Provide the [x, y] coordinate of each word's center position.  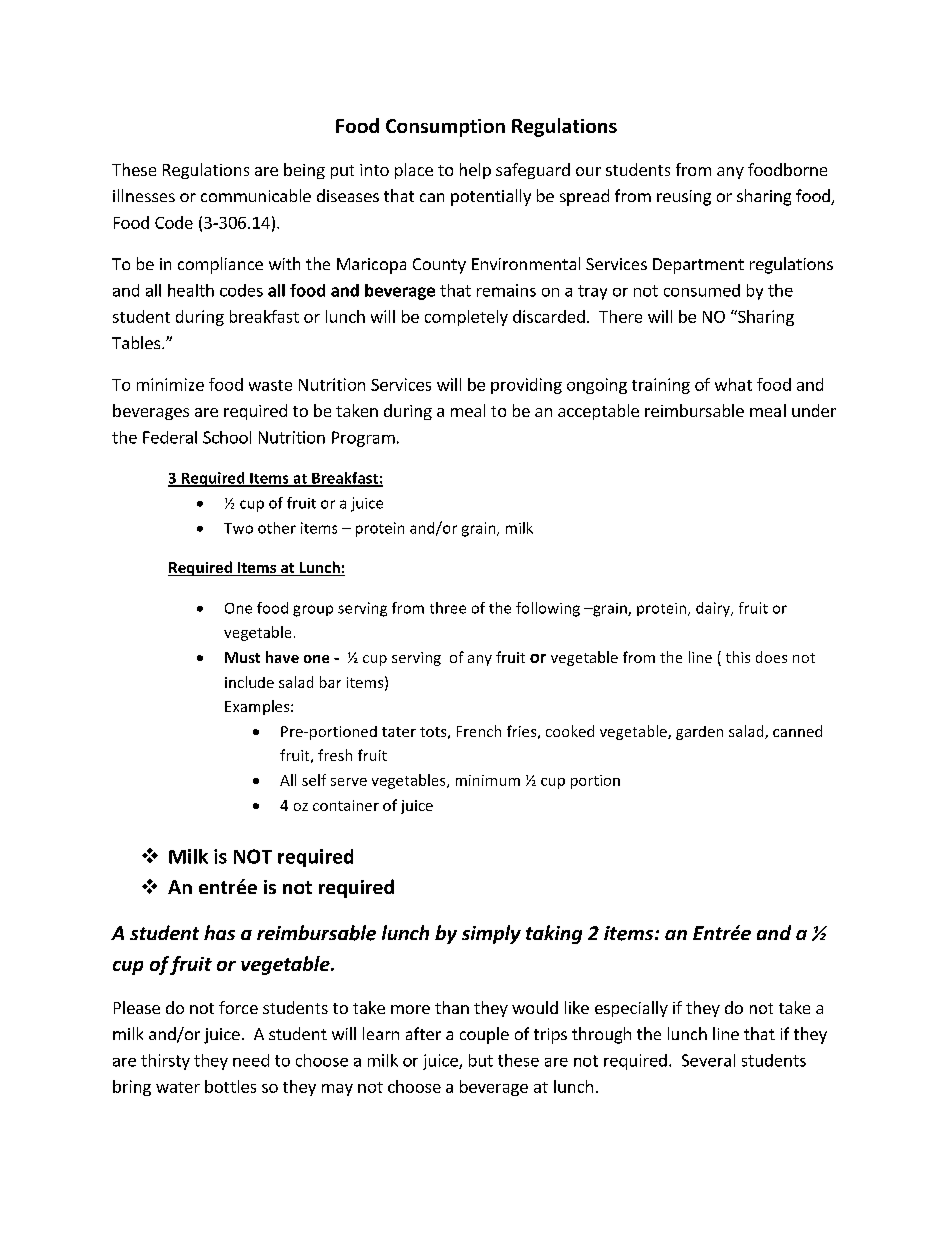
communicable [256, 195]
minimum [488, 780]
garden [699, 733]
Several [708, 1060]
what [733, 384]
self [314, 780]
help [475, 171]
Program [363, 439]
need [251, 1060]
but [481, 1060]
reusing [684, 198]
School [227, 437]
